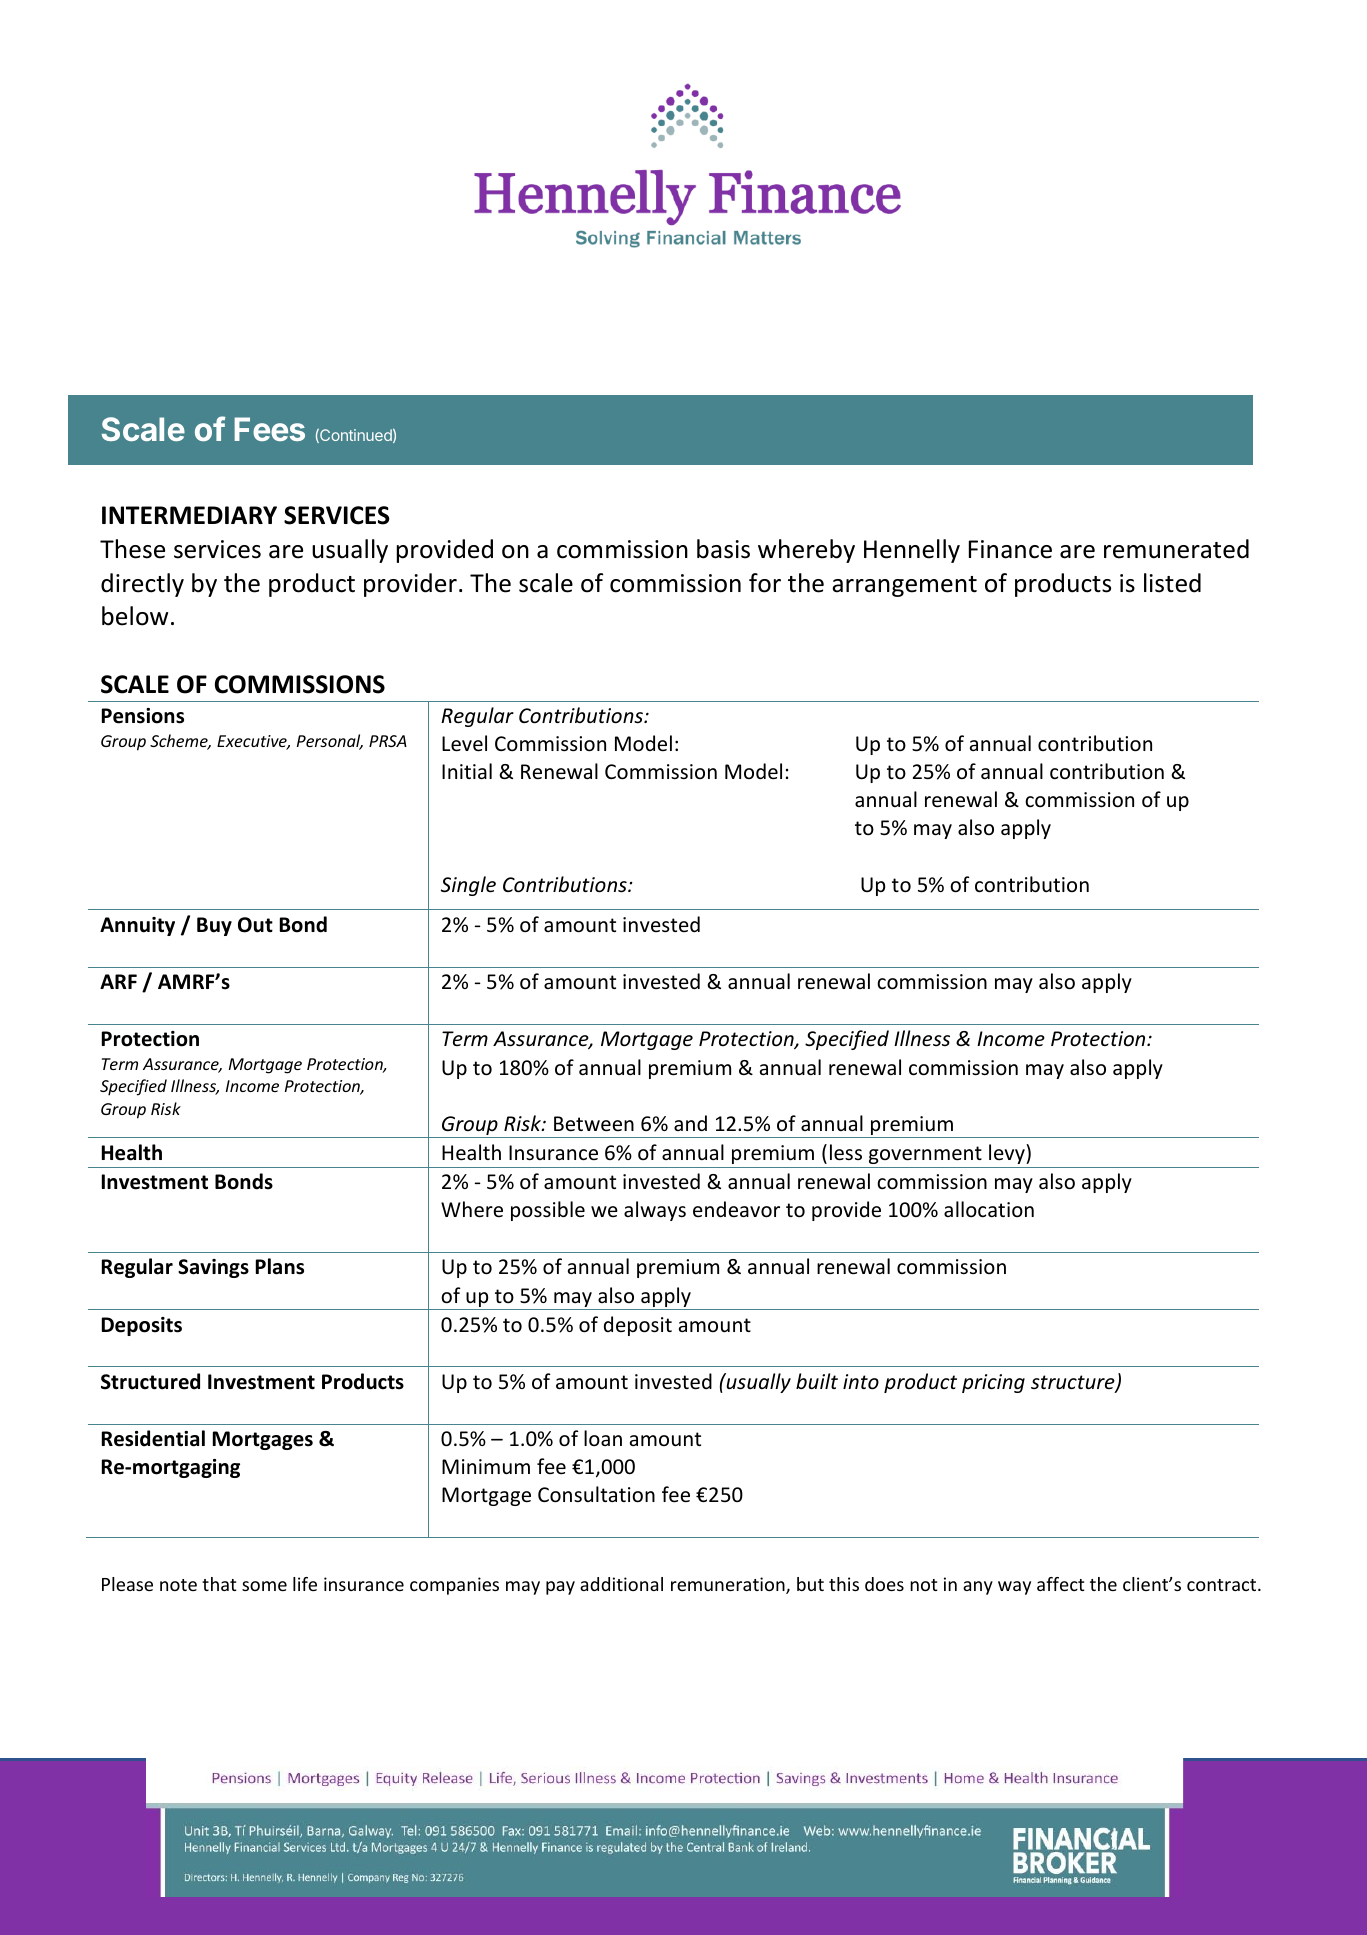 The width and height of the image is (1367, 1935). I want to click on Finance, so click(1010, 549).
